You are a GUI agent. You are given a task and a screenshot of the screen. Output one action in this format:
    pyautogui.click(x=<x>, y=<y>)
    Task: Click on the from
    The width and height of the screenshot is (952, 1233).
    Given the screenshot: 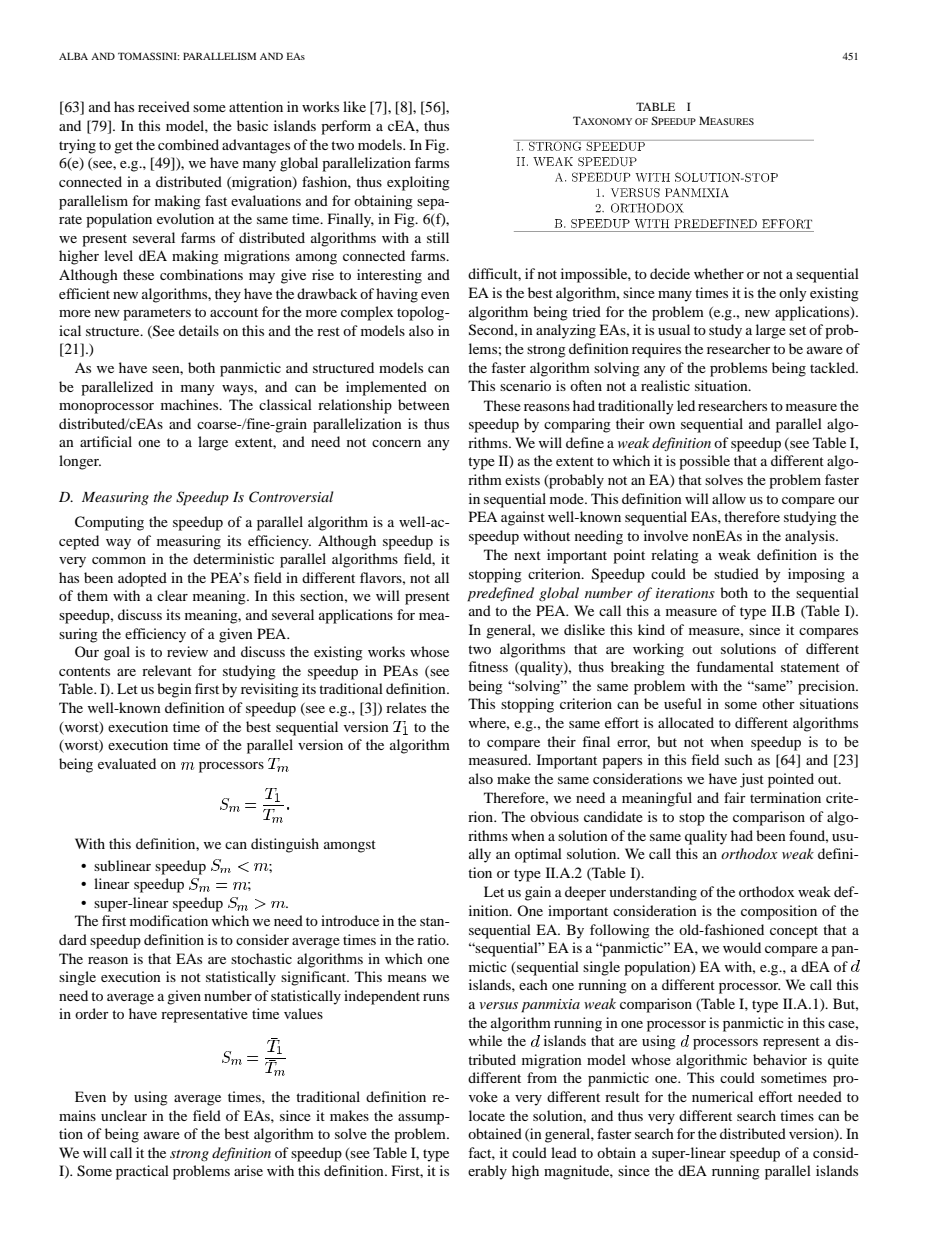 What is the action you would take?
    pyautogui.click(x=542, y=1077)
